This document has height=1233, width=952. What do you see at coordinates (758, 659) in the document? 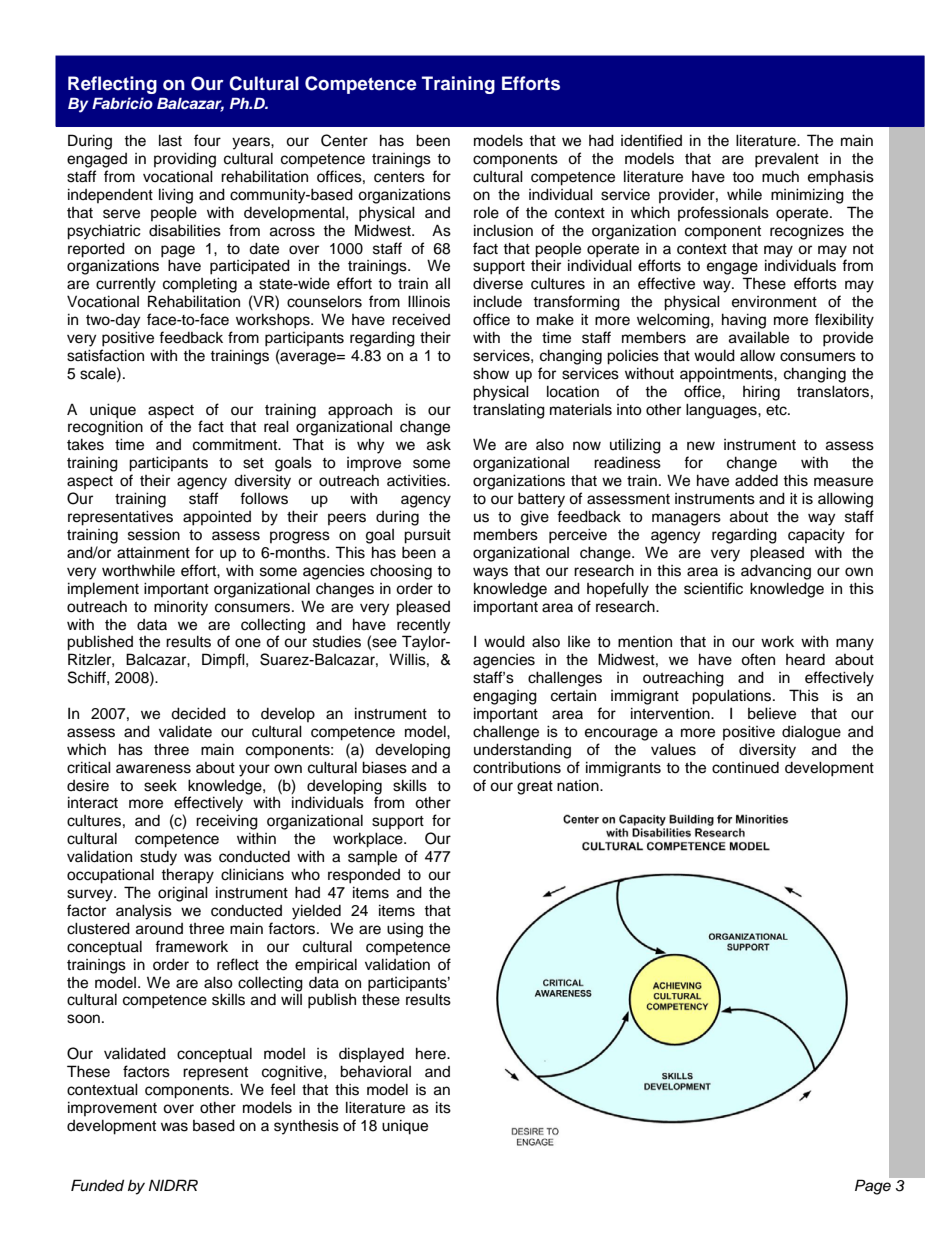
I see `often` at bounding box center [758, 659].
